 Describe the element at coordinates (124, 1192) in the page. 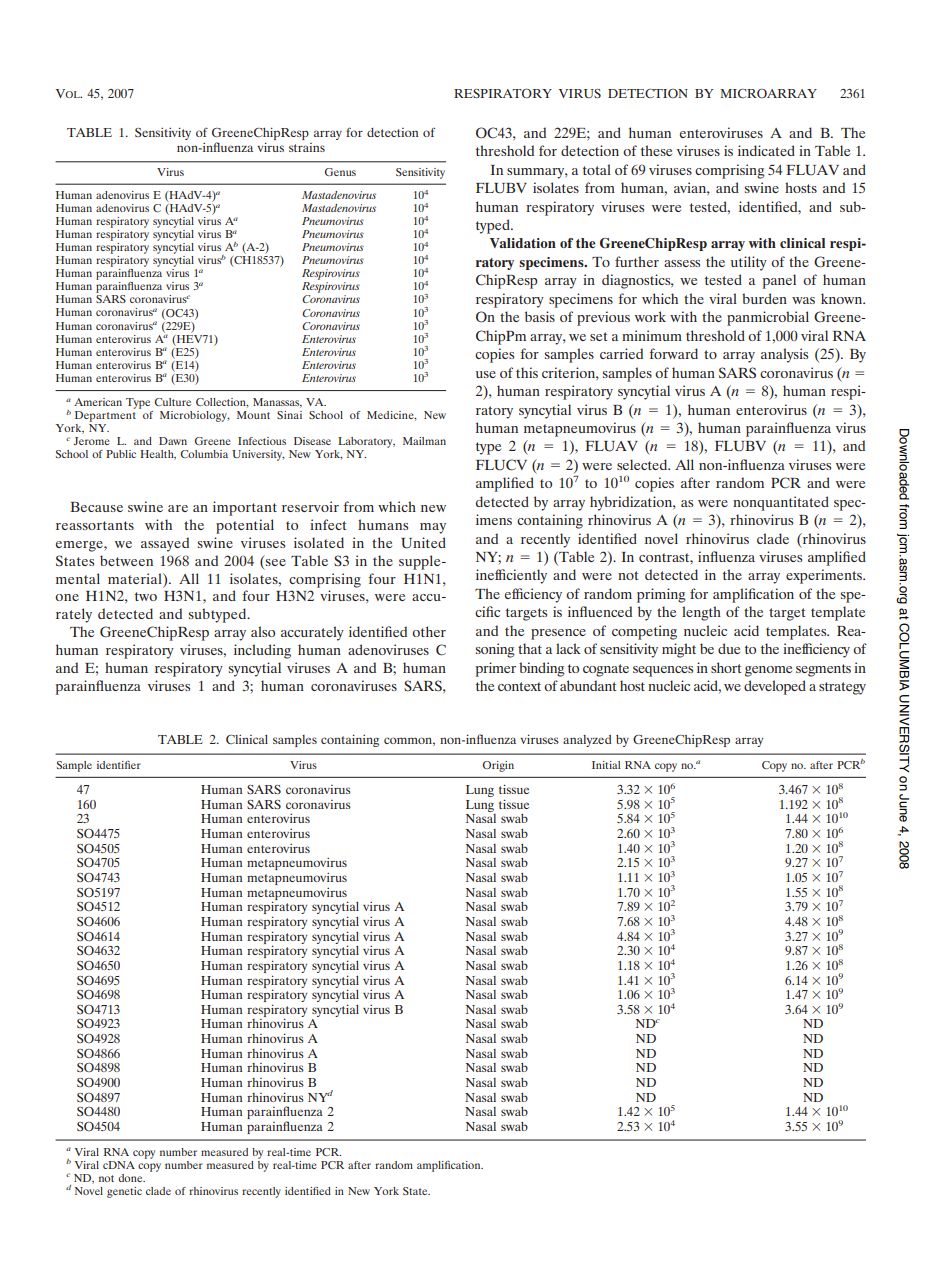

I see `genetic` at that location.
